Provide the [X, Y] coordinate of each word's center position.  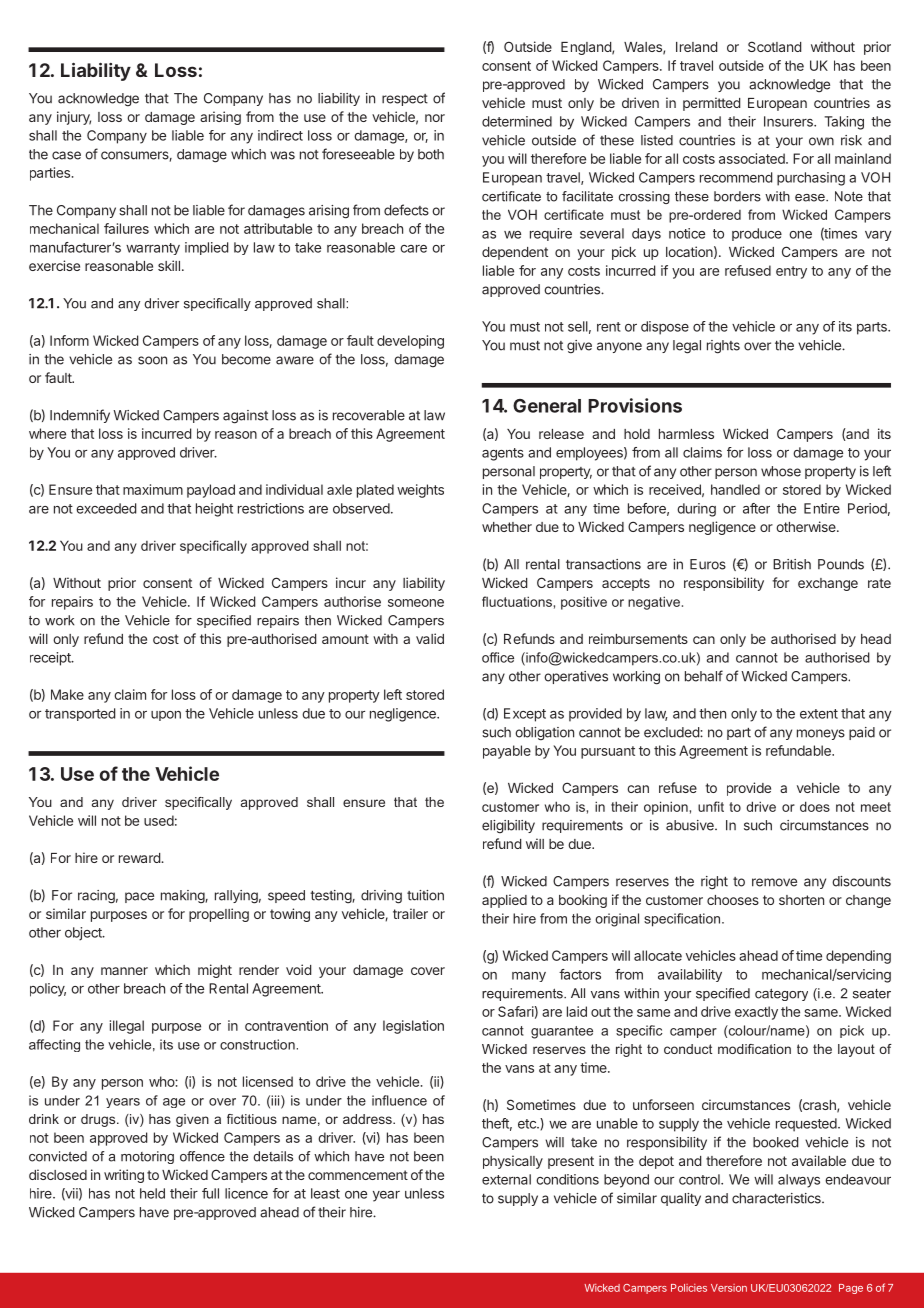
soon [152, 360]
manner [124, 971]
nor [435, 118]
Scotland [774, 46]
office [498, 657]
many [529, 977]
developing [410, 342]
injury [74, 118]
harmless [686, 434]
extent [819, 714]
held [152, 1193]
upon [166, 716]
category [781, 994]
